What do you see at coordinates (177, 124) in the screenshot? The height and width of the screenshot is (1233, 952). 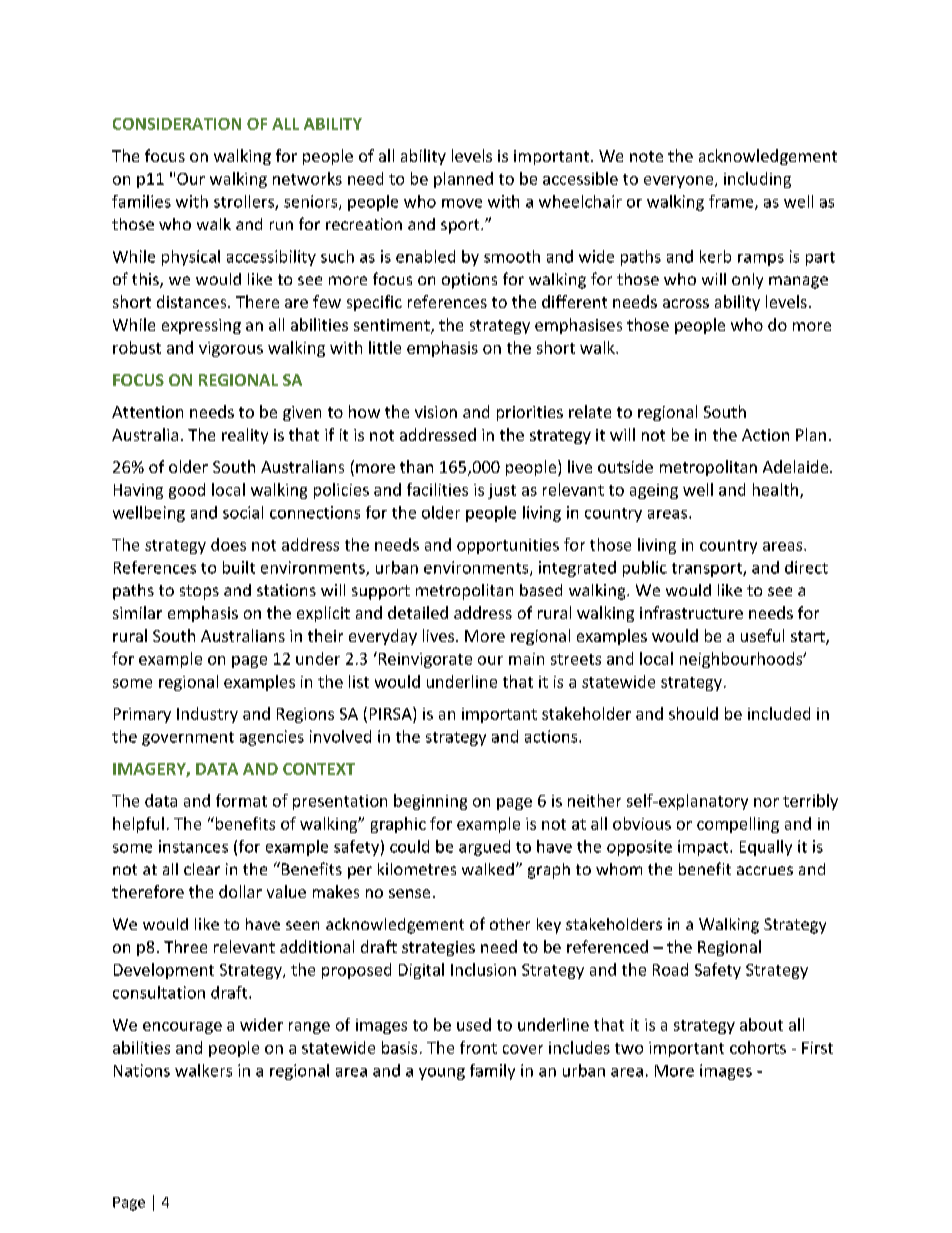 I see `CONSIDERATION` at bounding box center [177, 124].
